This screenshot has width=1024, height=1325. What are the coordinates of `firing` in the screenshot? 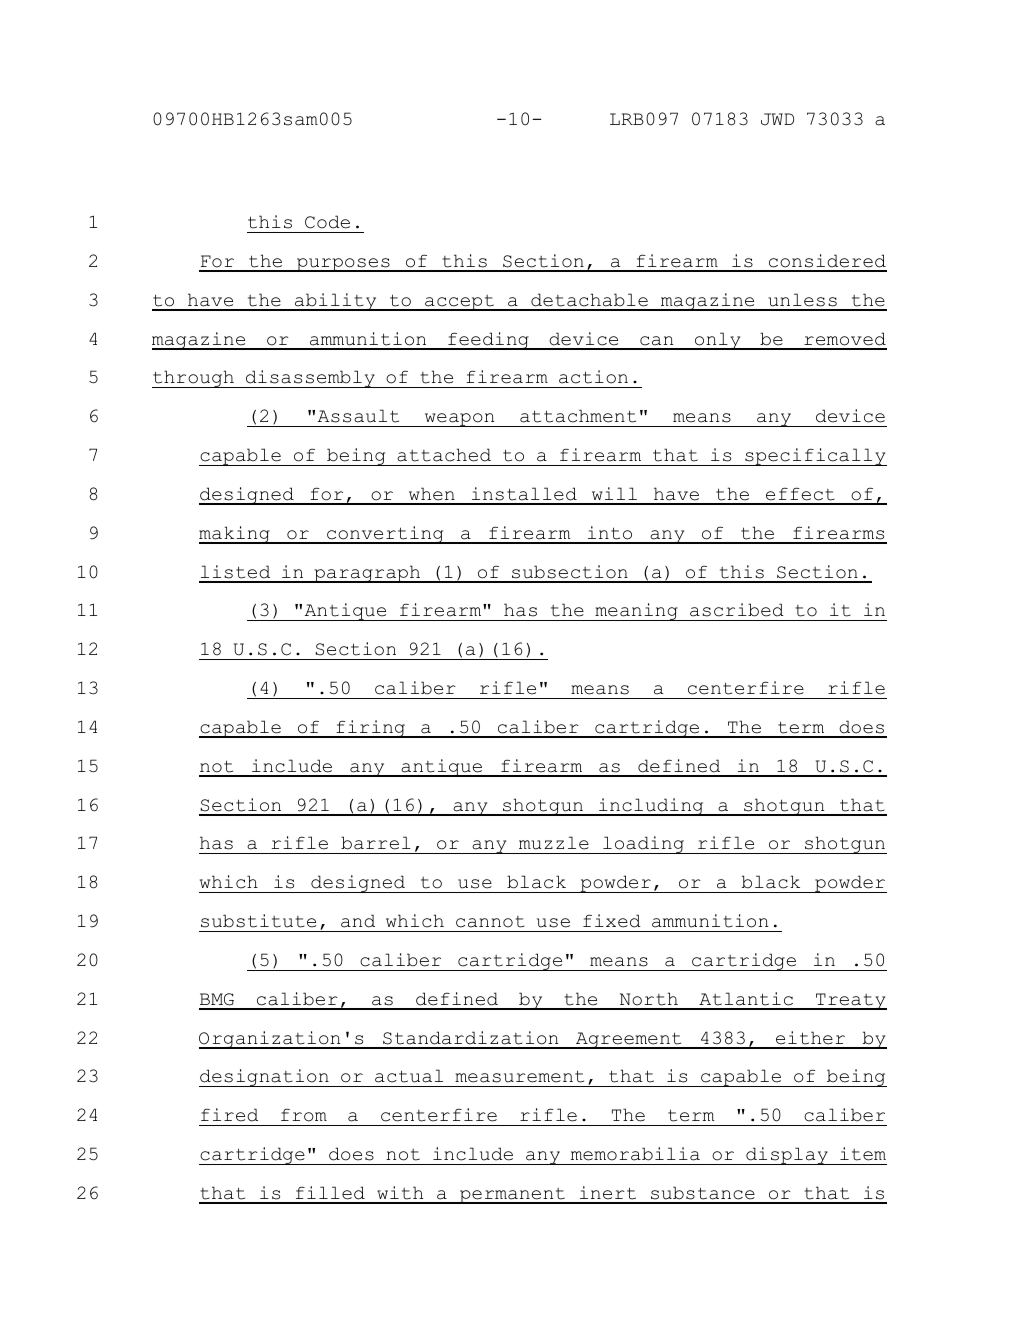 It's located at (371, 729).
